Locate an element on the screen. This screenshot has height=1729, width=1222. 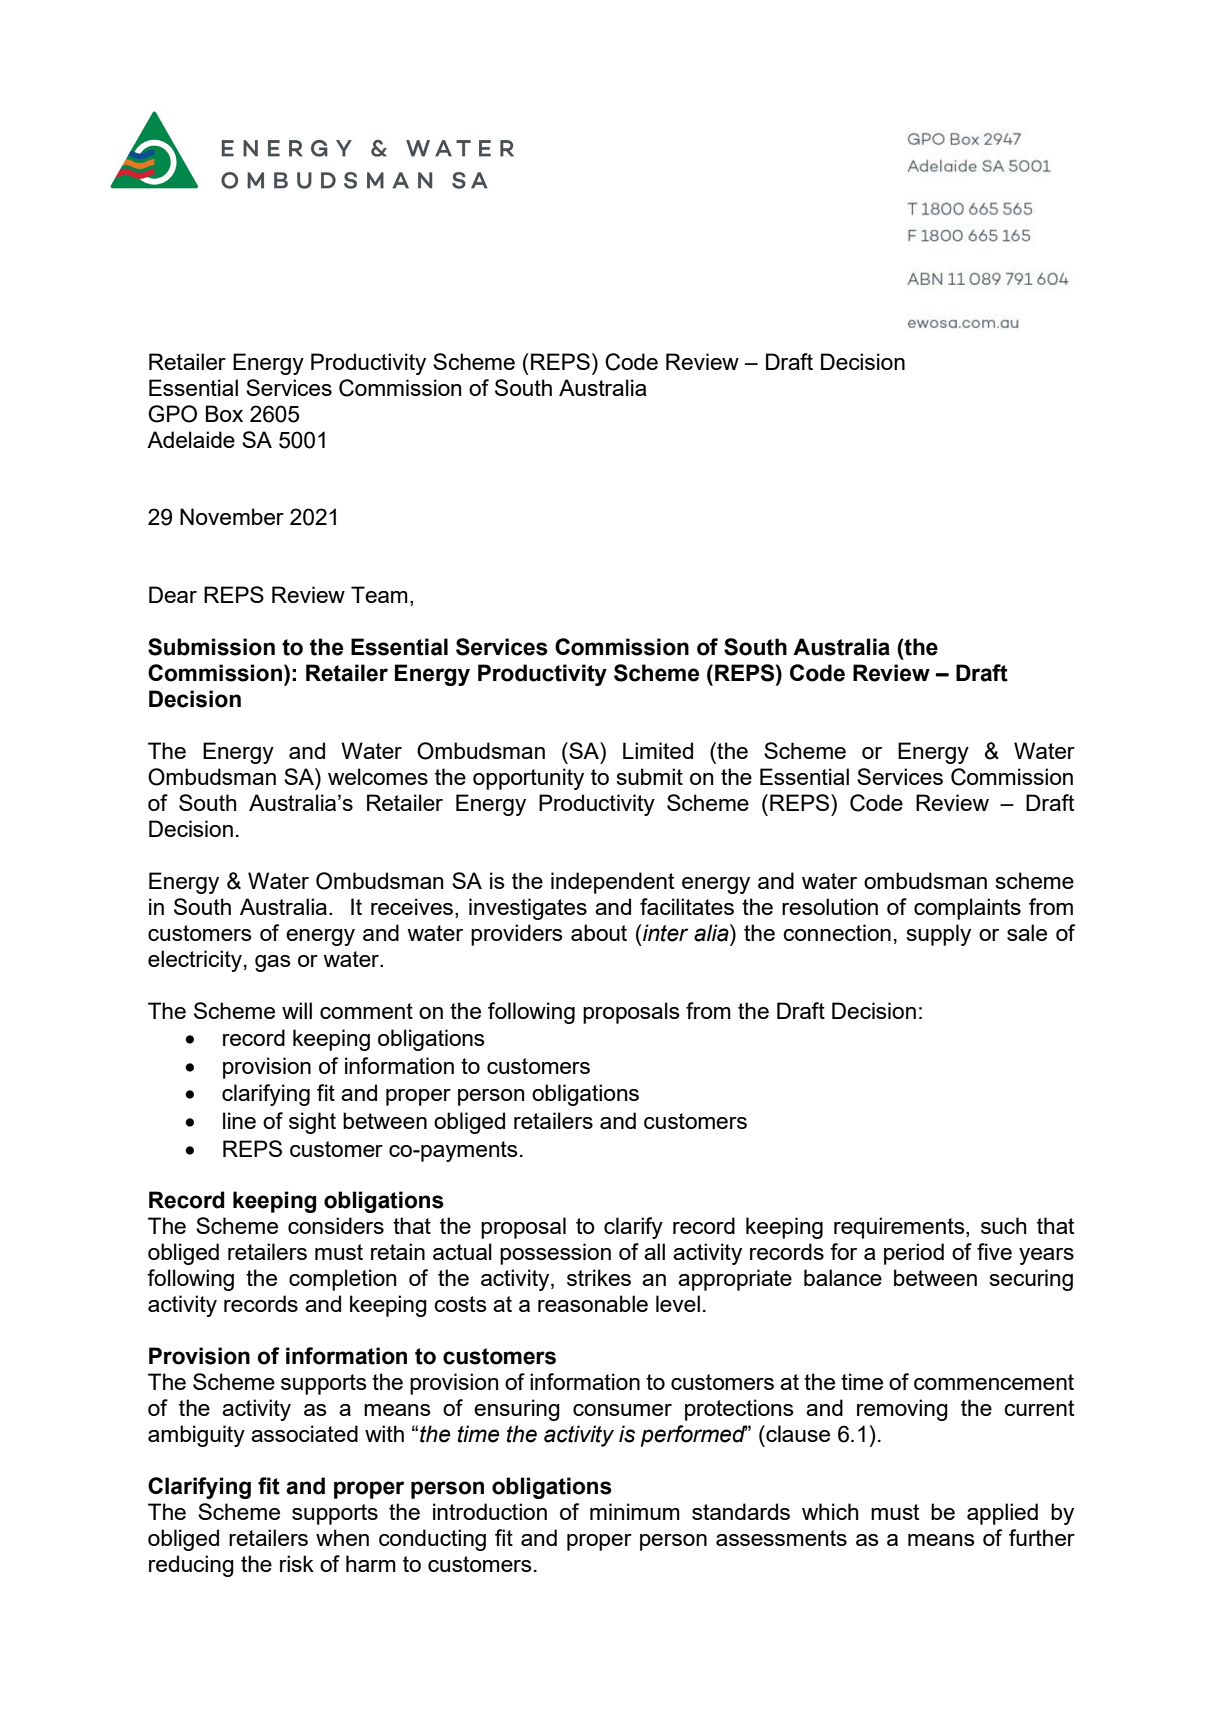
submit is located at coordinates (649, 776).
